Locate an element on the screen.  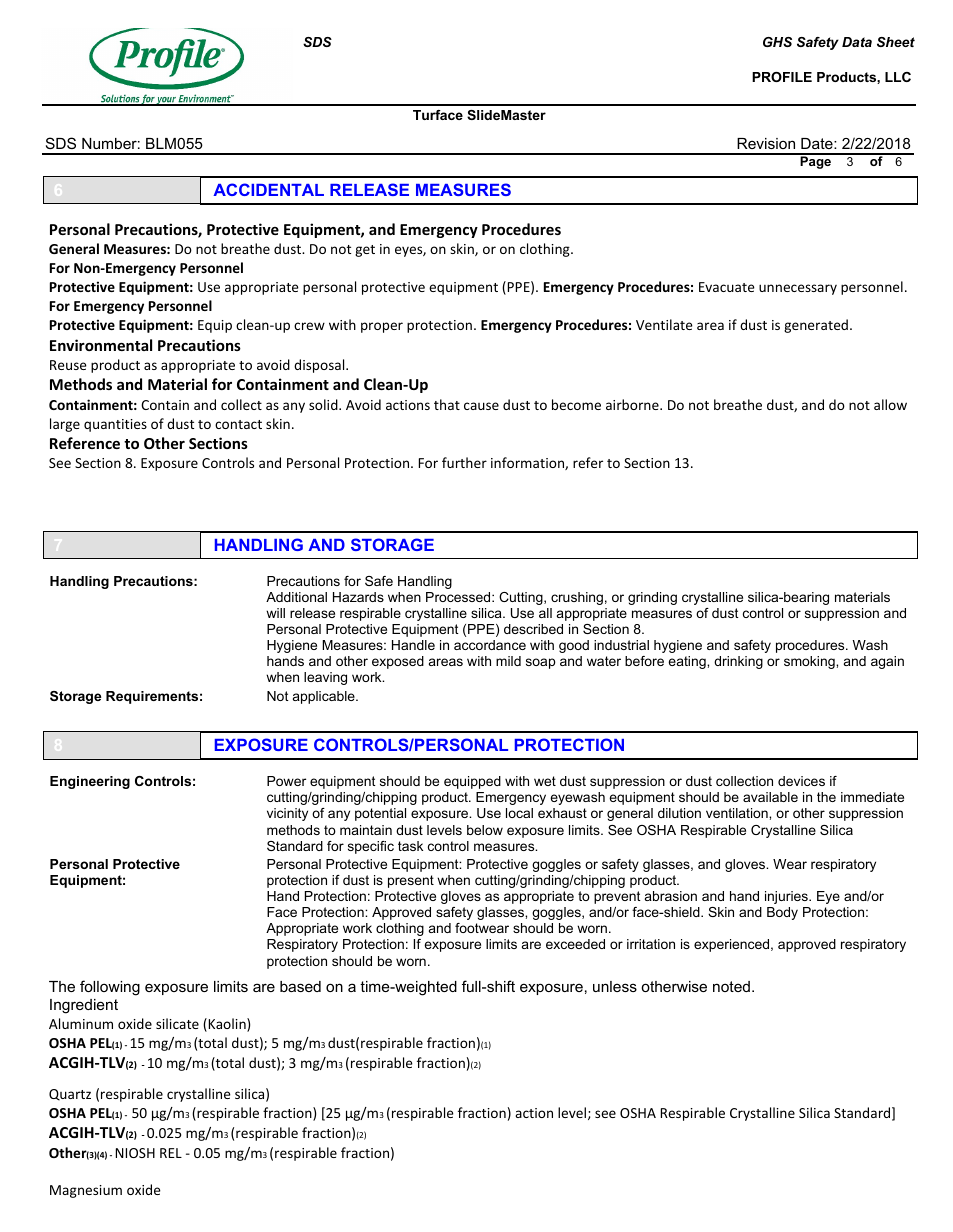
present is located at coordinates (411, 881).
